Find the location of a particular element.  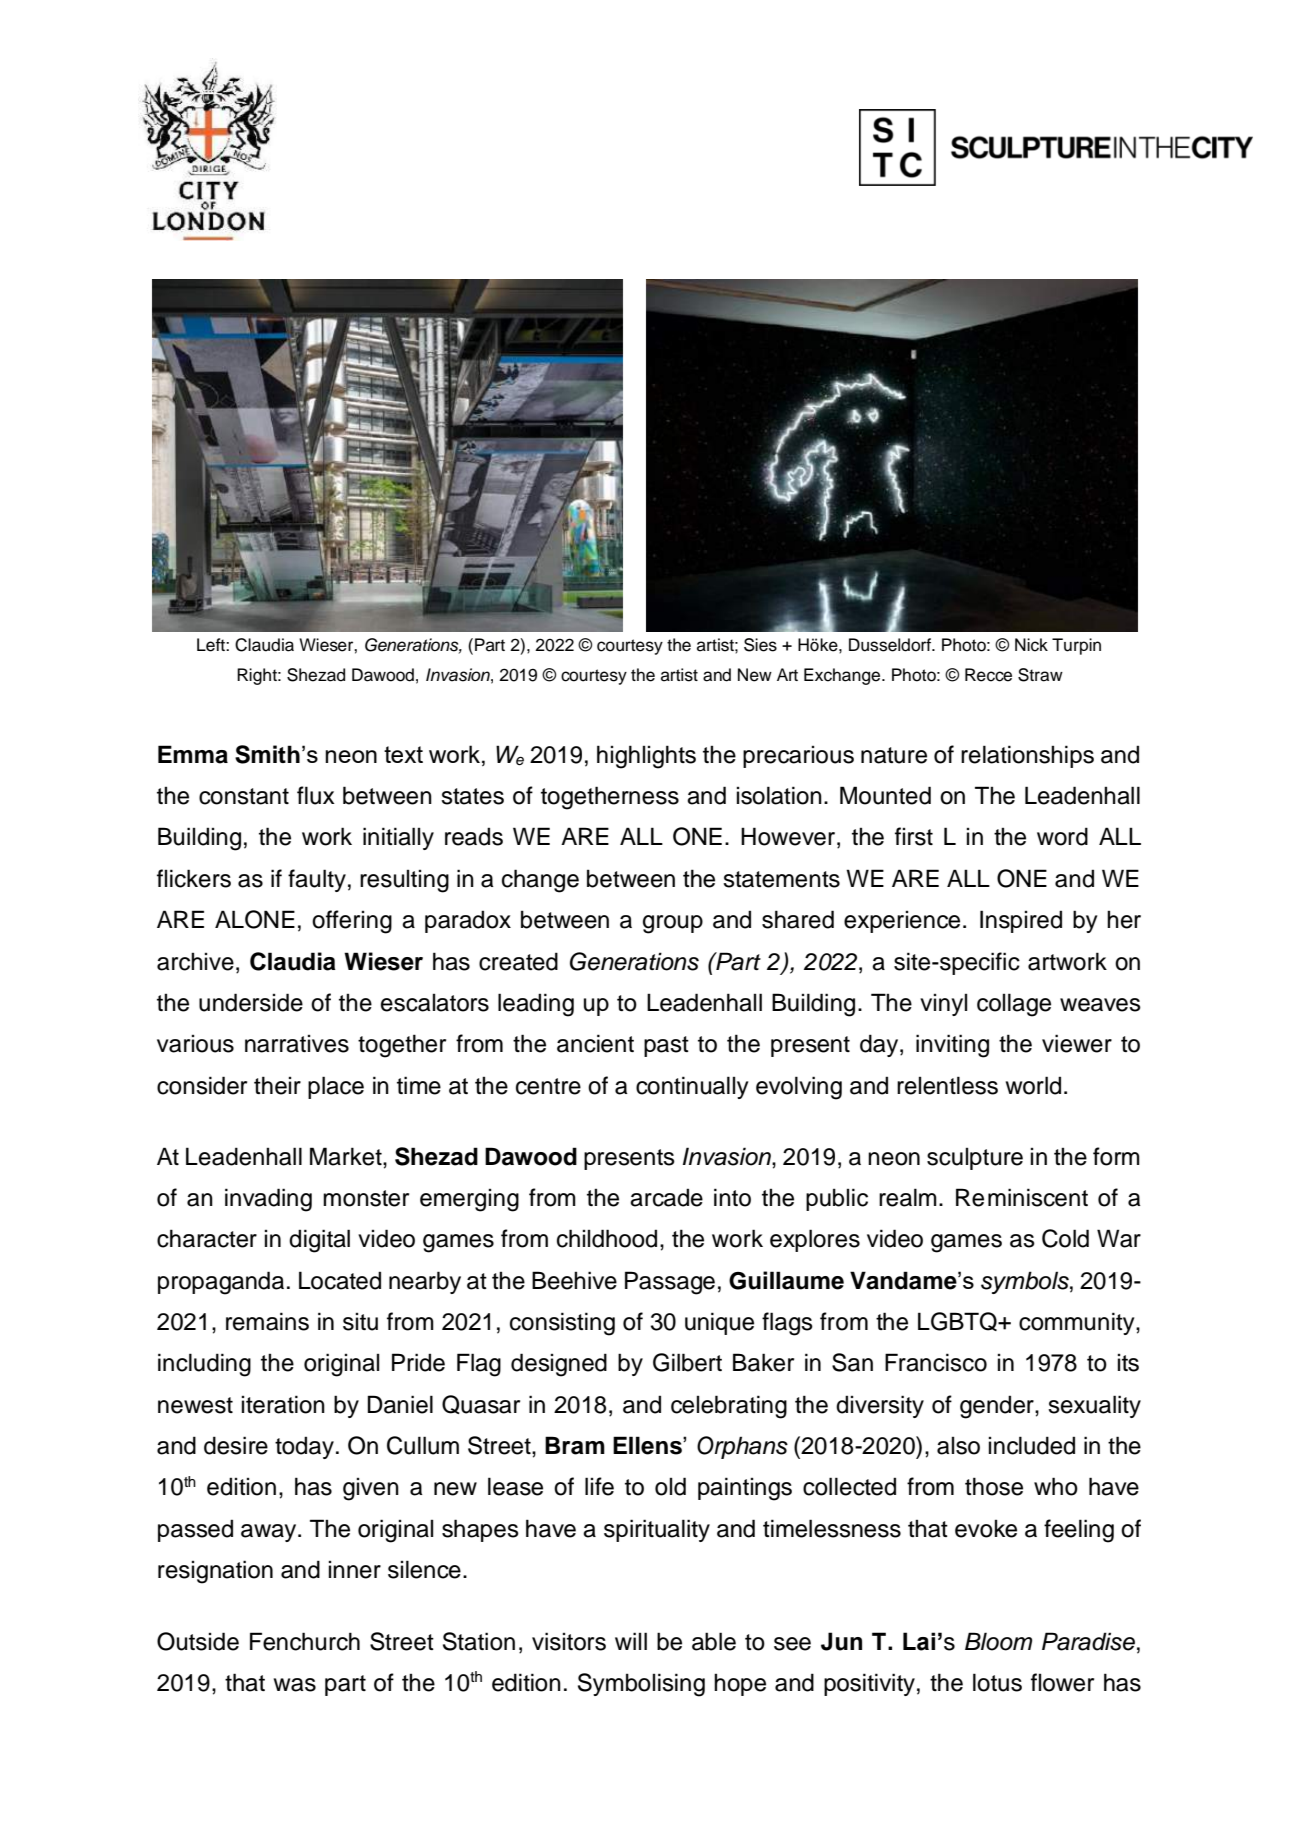

faulty is located at coordinates (317, 880).
